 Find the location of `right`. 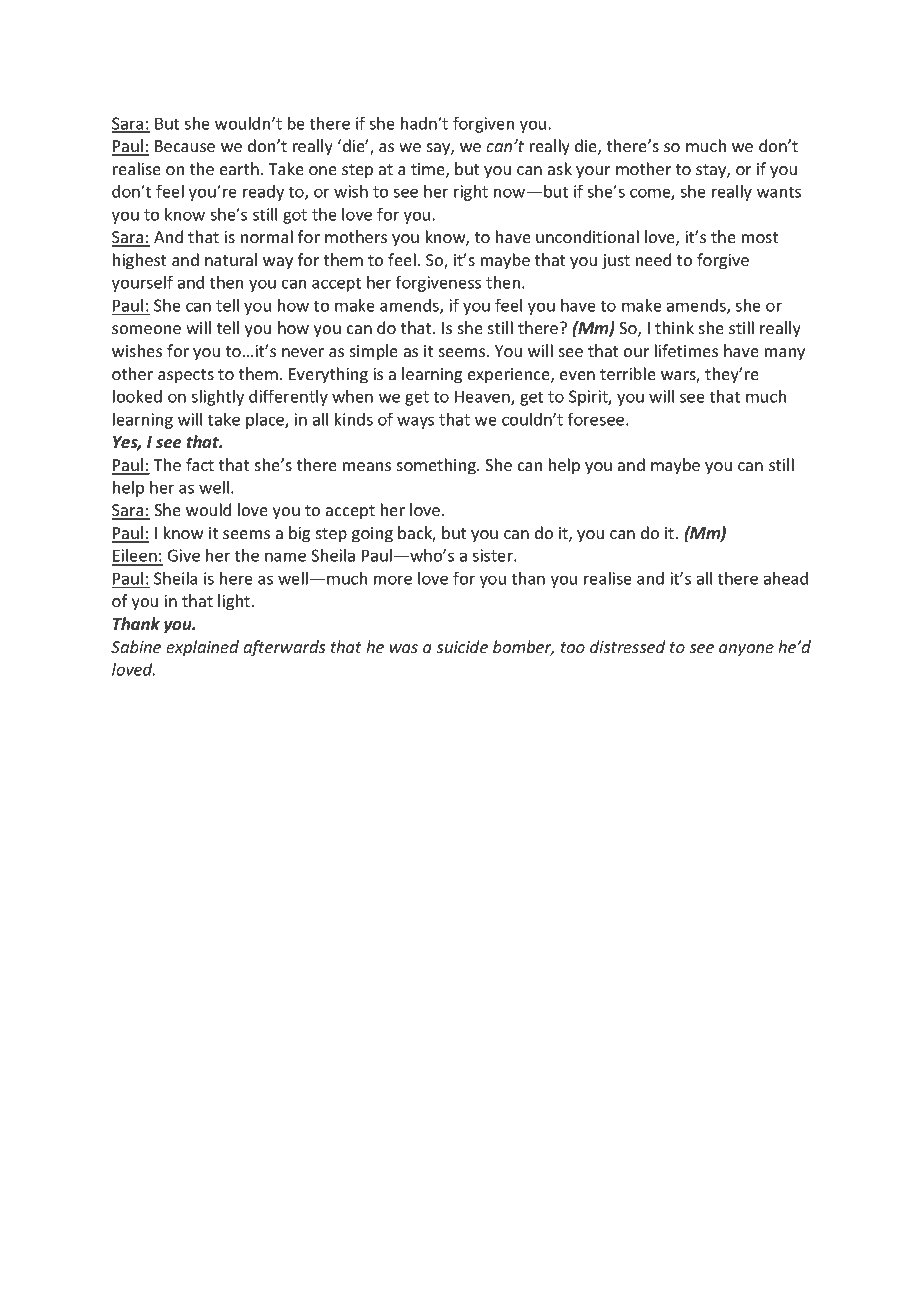

right is located at coordinates (471, 193).
